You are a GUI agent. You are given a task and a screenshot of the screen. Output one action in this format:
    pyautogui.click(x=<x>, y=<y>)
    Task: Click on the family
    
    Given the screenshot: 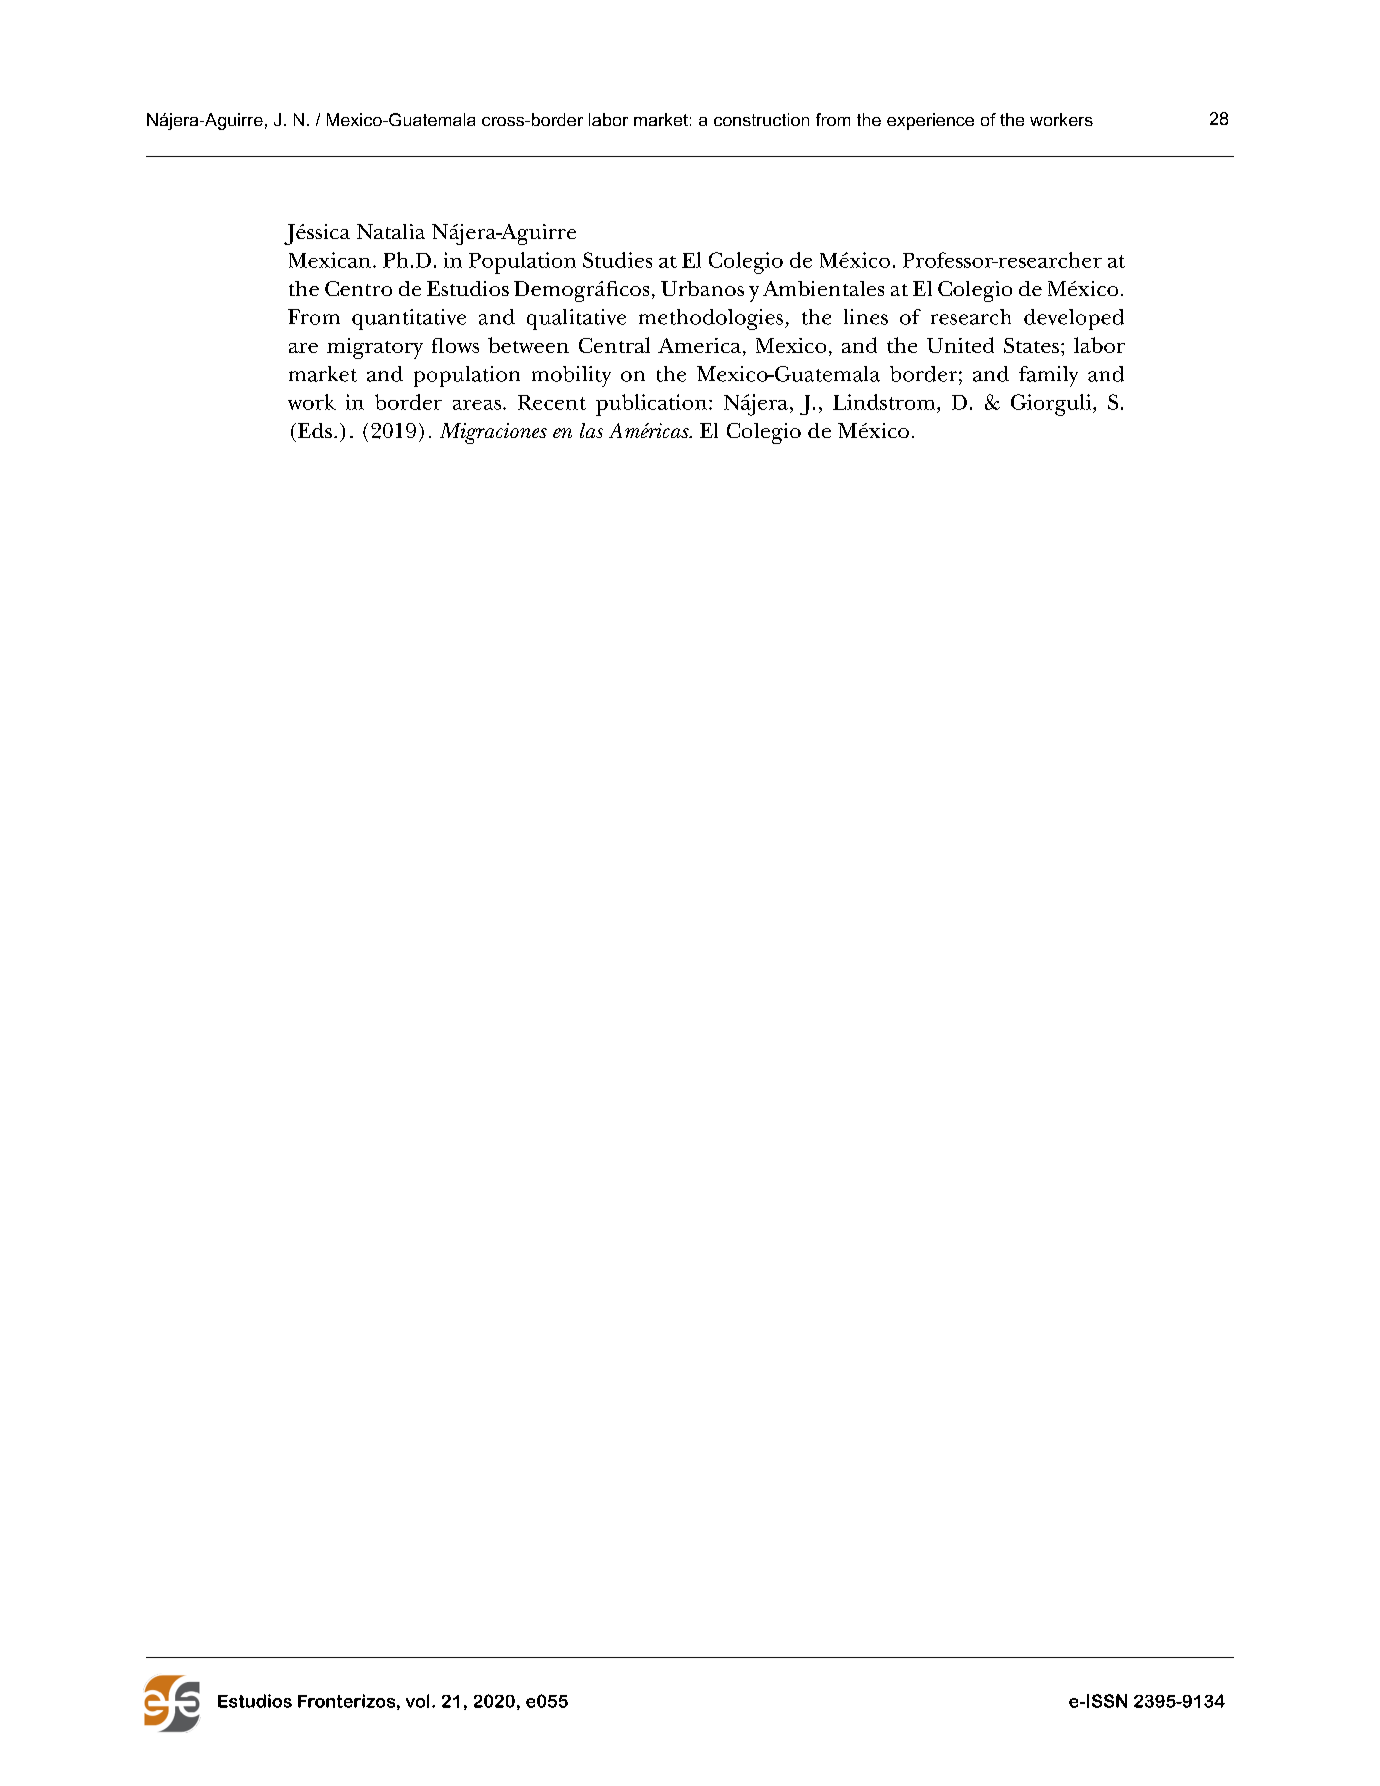 What is the action you would take?
    pyautogui.click(x=1048, y=376)
